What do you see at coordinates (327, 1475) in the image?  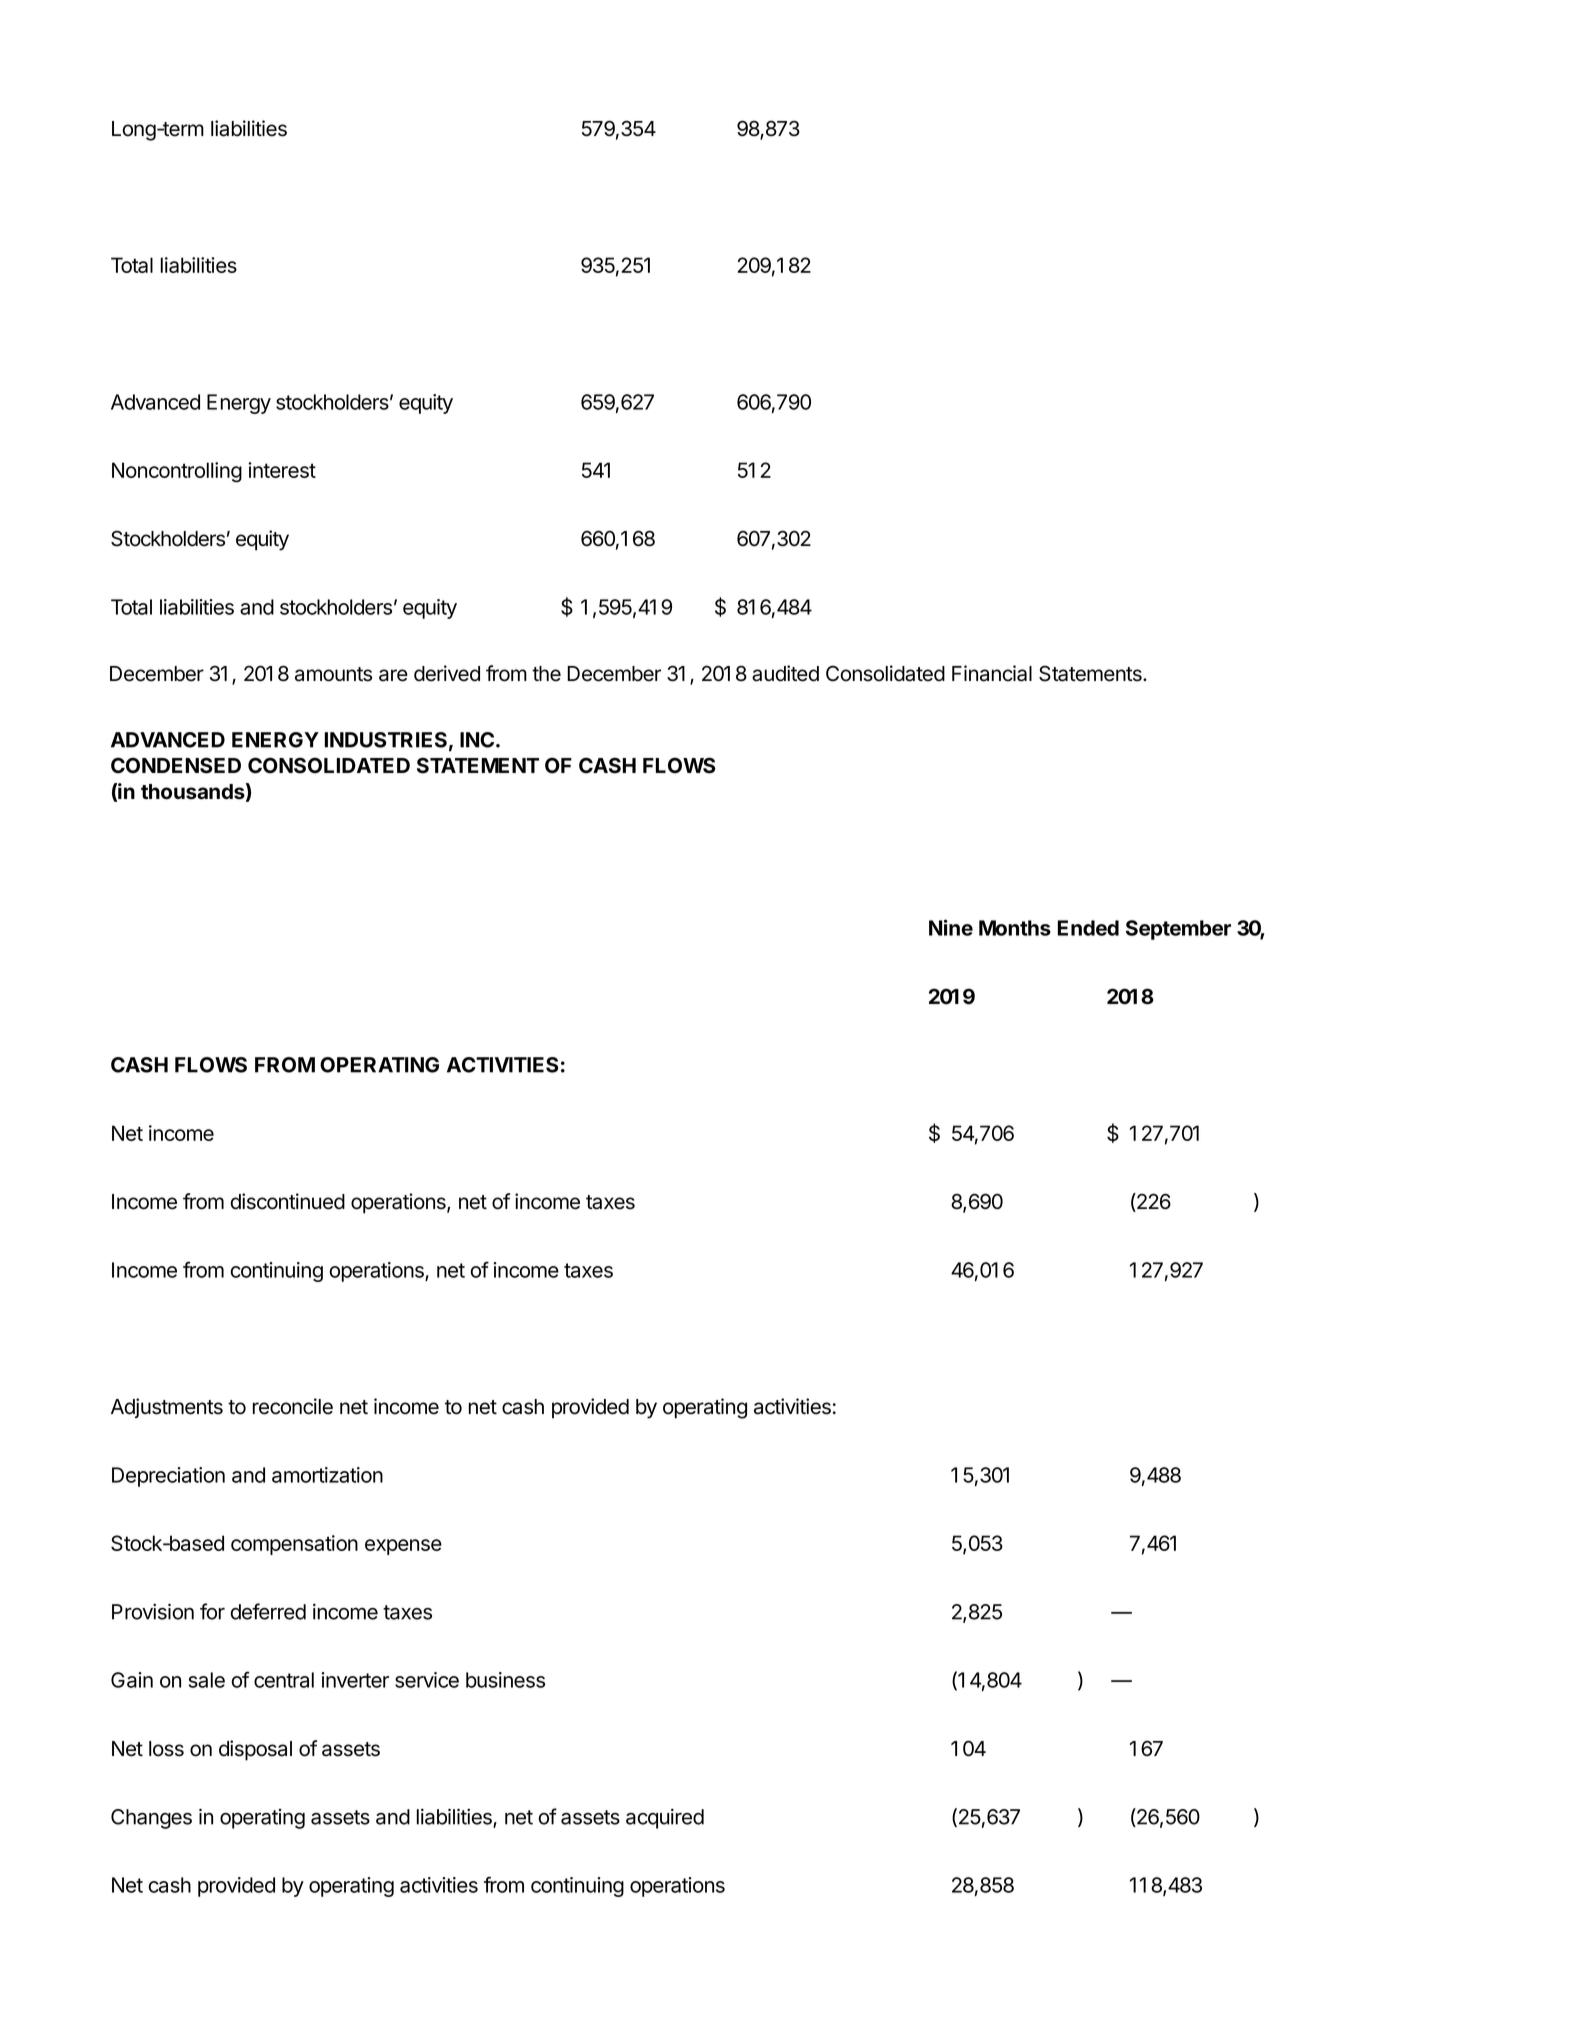 I see `amortization` at bounding box center [327, 1475].
